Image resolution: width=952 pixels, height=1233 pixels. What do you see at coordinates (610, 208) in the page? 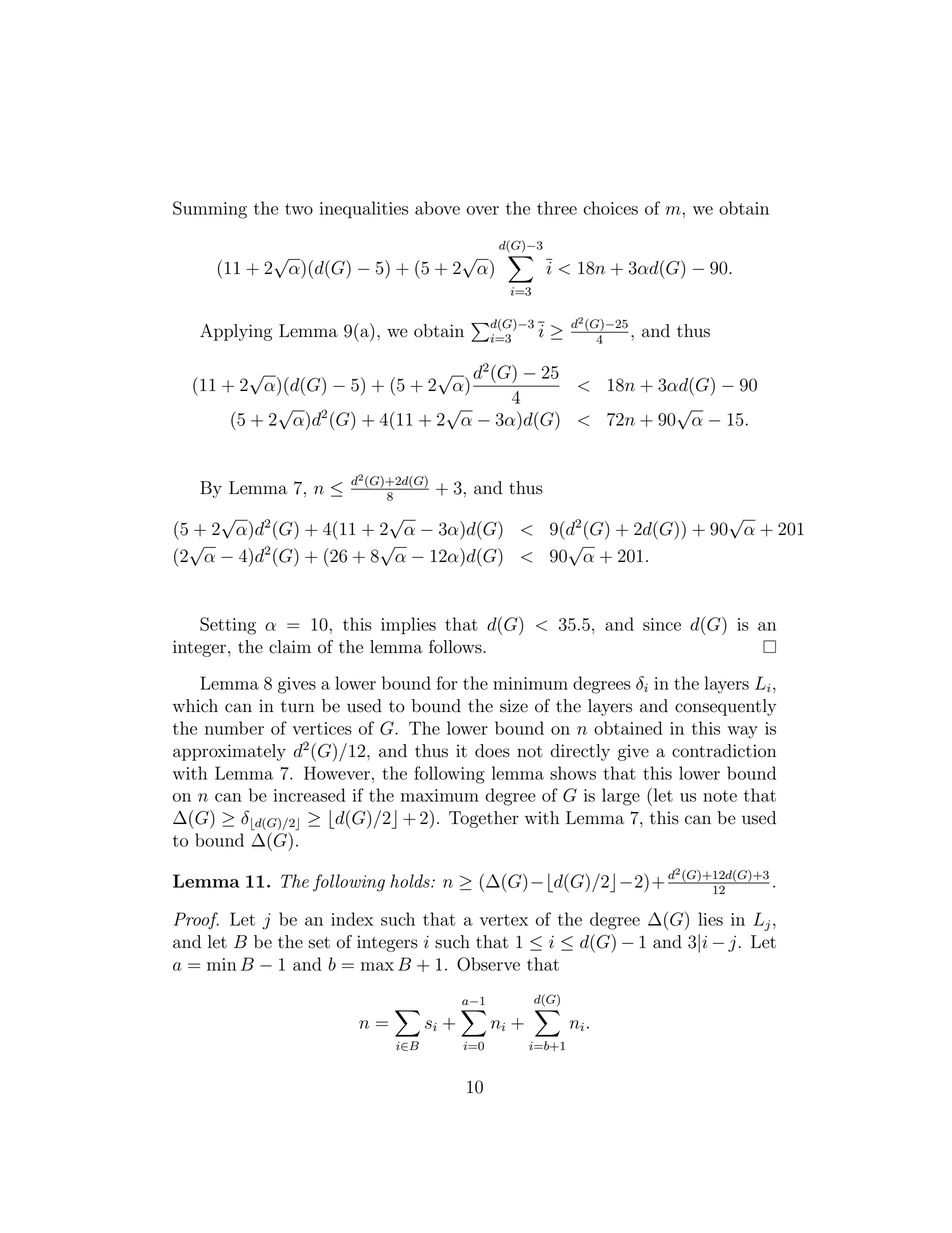
I see `choices` at bounding box center [610, 208].
